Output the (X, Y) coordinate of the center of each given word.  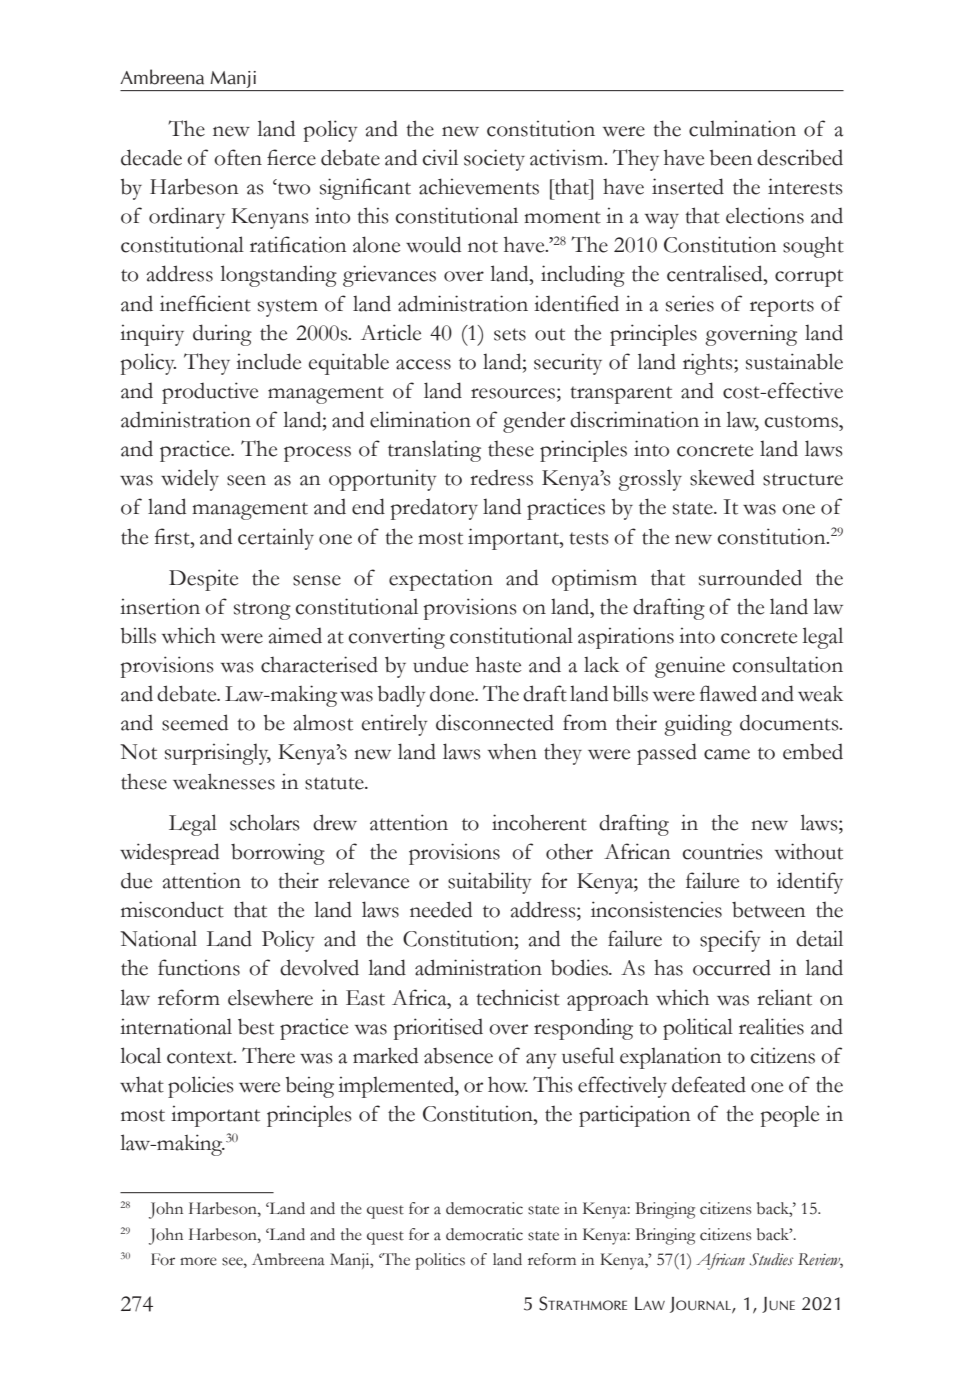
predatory (434, 509)
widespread (169, 854)
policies (201, 1087)
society (494, 160)
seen (246, 480)
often (238, 157)
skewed (722, 477)
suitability (489, 883)
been (731, 157)
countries (723, 851)
